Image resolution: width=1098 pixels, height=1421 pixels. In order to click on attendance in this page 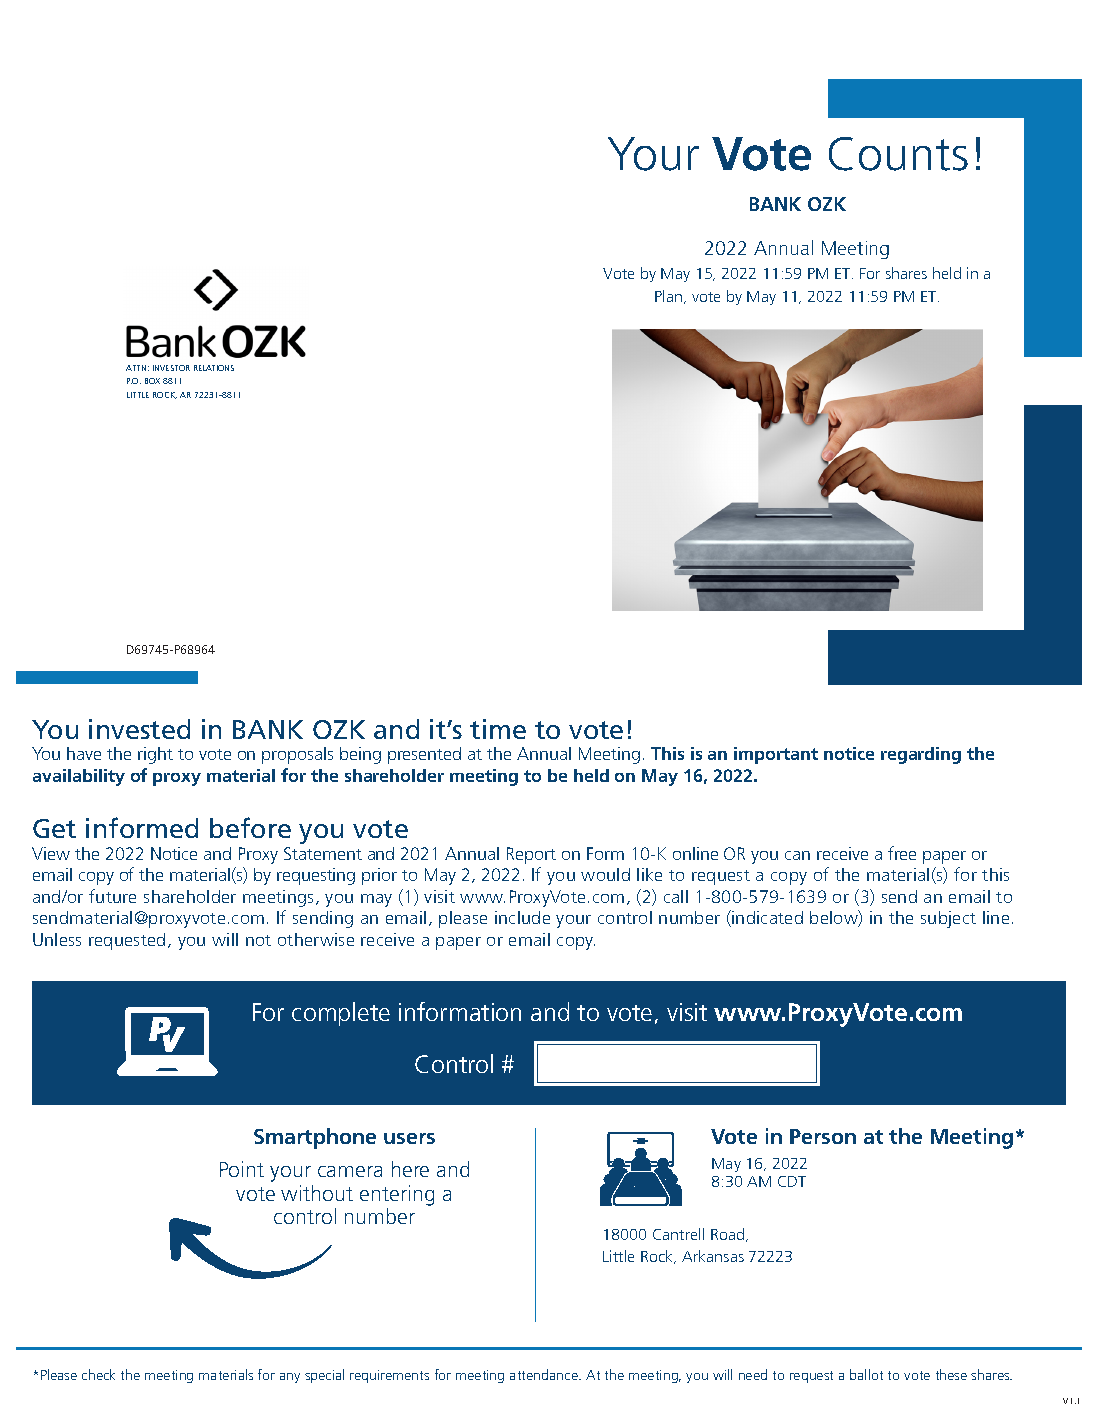, I will do `click(545, 1374)`.
